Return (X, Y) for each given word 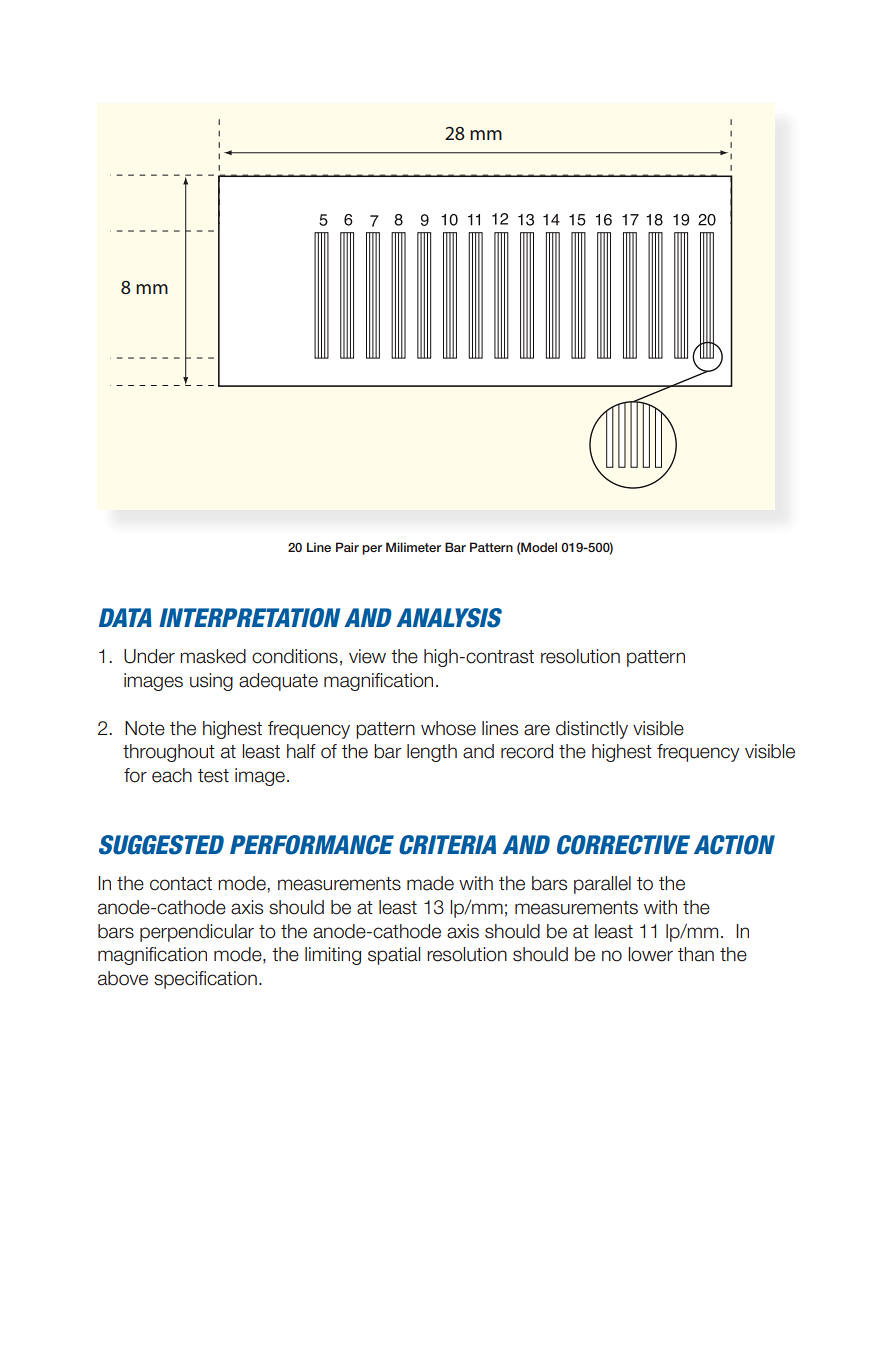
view (367, 656)
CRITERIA (447, 845)
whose (448, 728)
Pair (347, 547)
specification (205, 980)
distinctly (592, 730)
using (211, 682)
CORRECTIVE (623, 845)
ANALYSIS (449, 618)
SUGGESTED (161, 845)
